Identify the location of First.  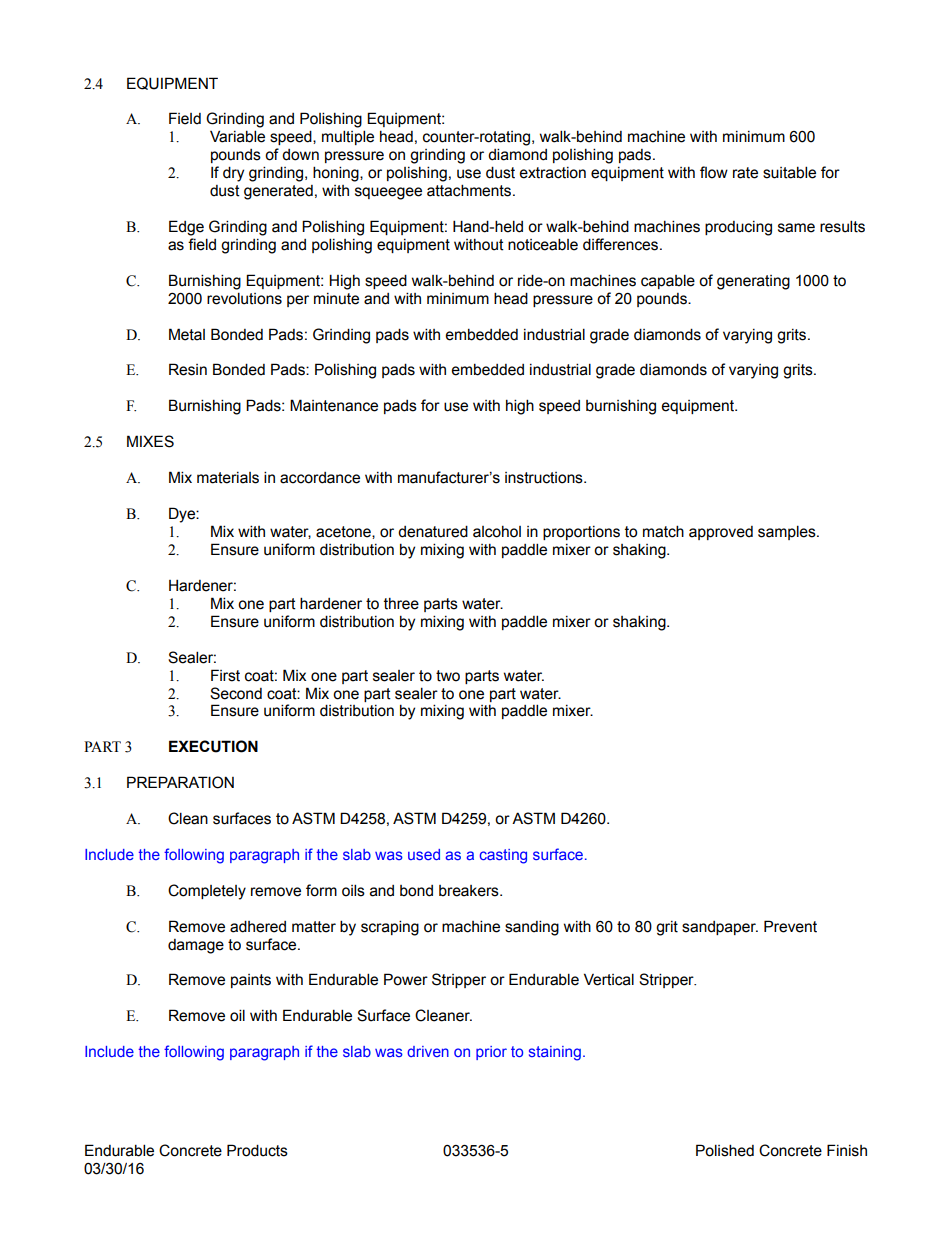
(225, 675).
